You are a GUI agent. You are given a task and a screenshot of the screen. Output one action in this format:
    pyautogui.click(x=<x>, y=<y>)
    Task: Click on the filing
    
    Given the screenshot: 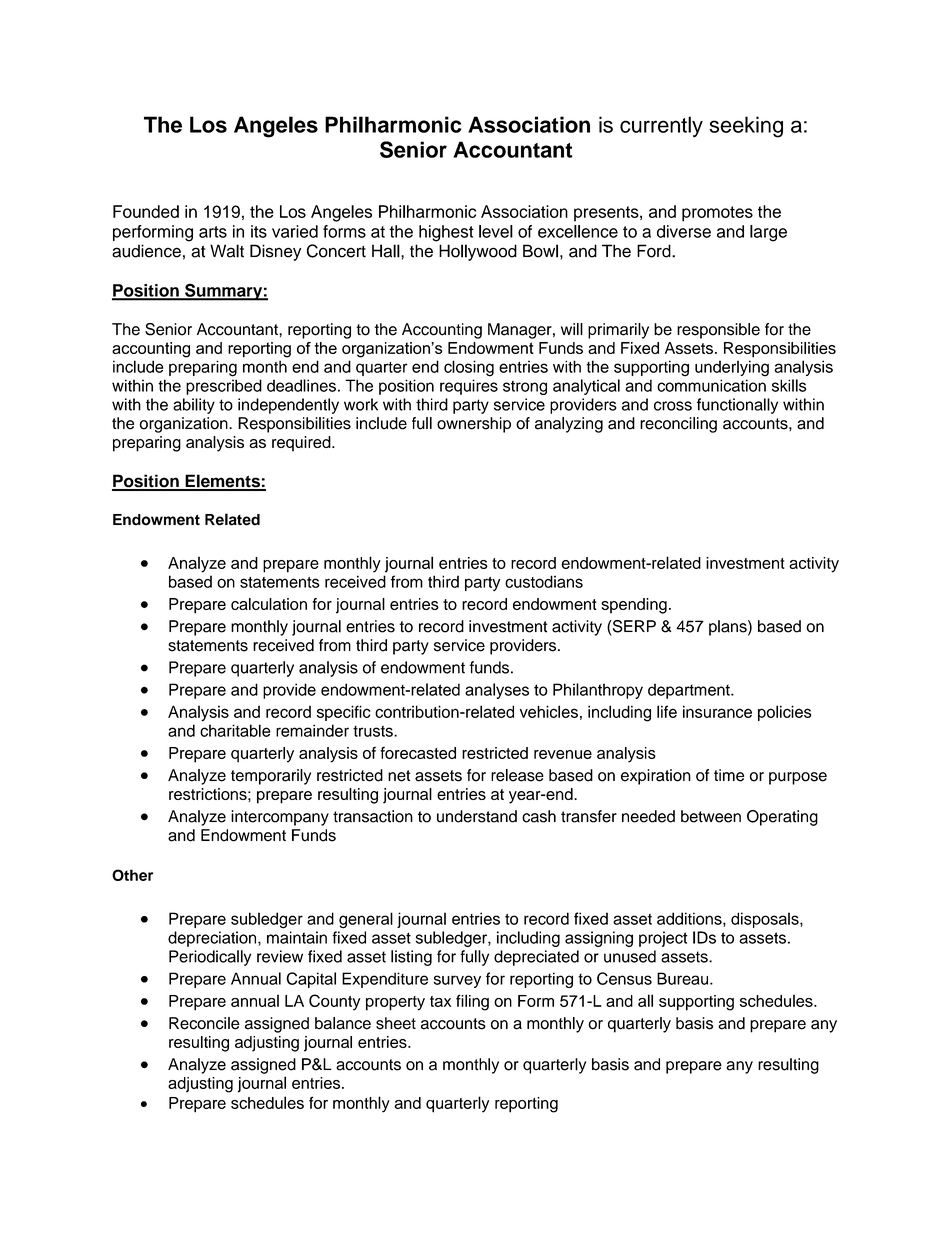 What is the action you would take?
    pyautogui.click(x=472, y=1002)
